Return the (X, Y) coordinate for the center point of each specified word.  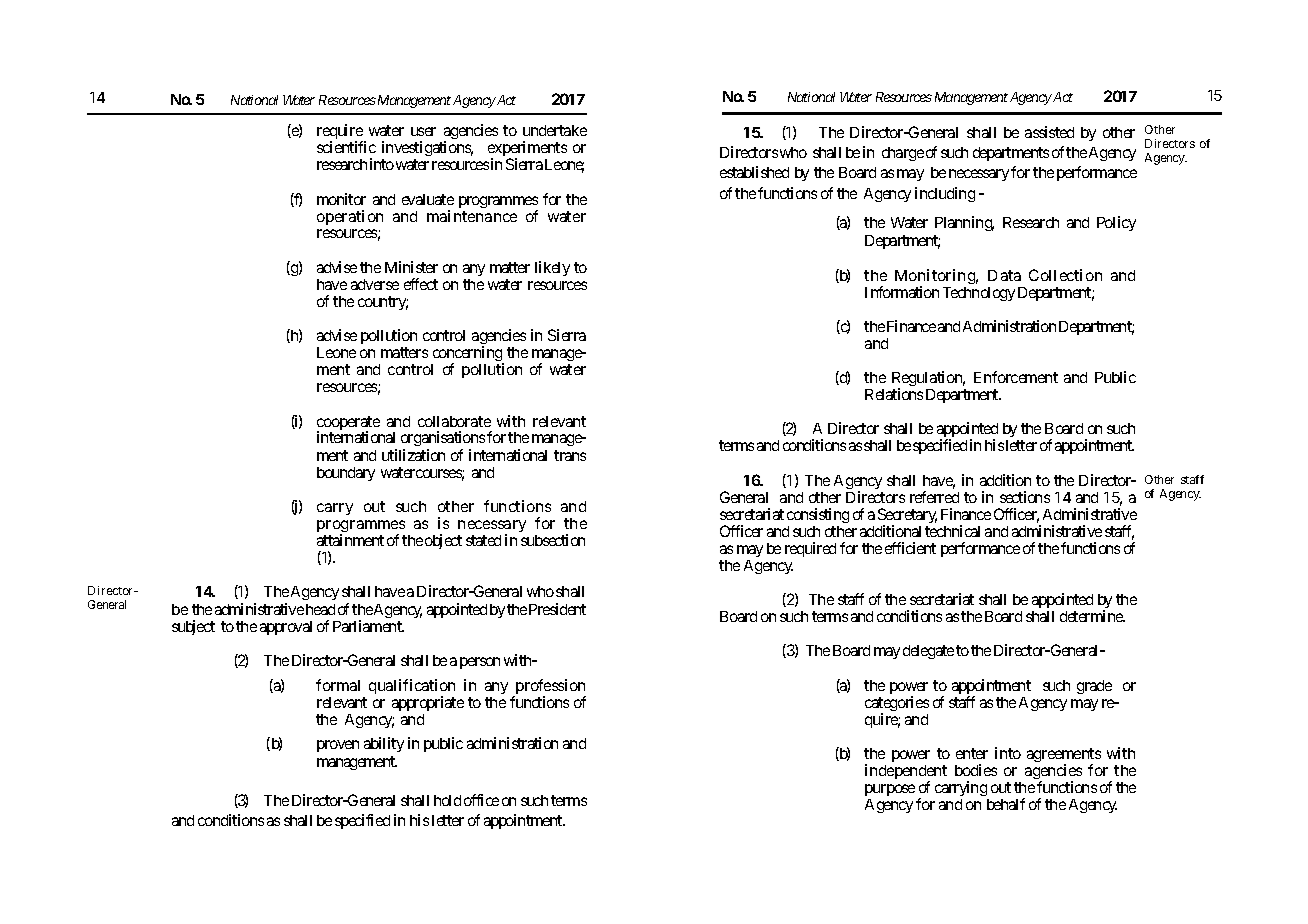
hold (447, 800)
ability (384, 744)
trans (570, 455)
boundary (346, 474)
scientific (346, 147)
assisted (1049, 132)
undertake (555, 130)
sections (1025, 497)
